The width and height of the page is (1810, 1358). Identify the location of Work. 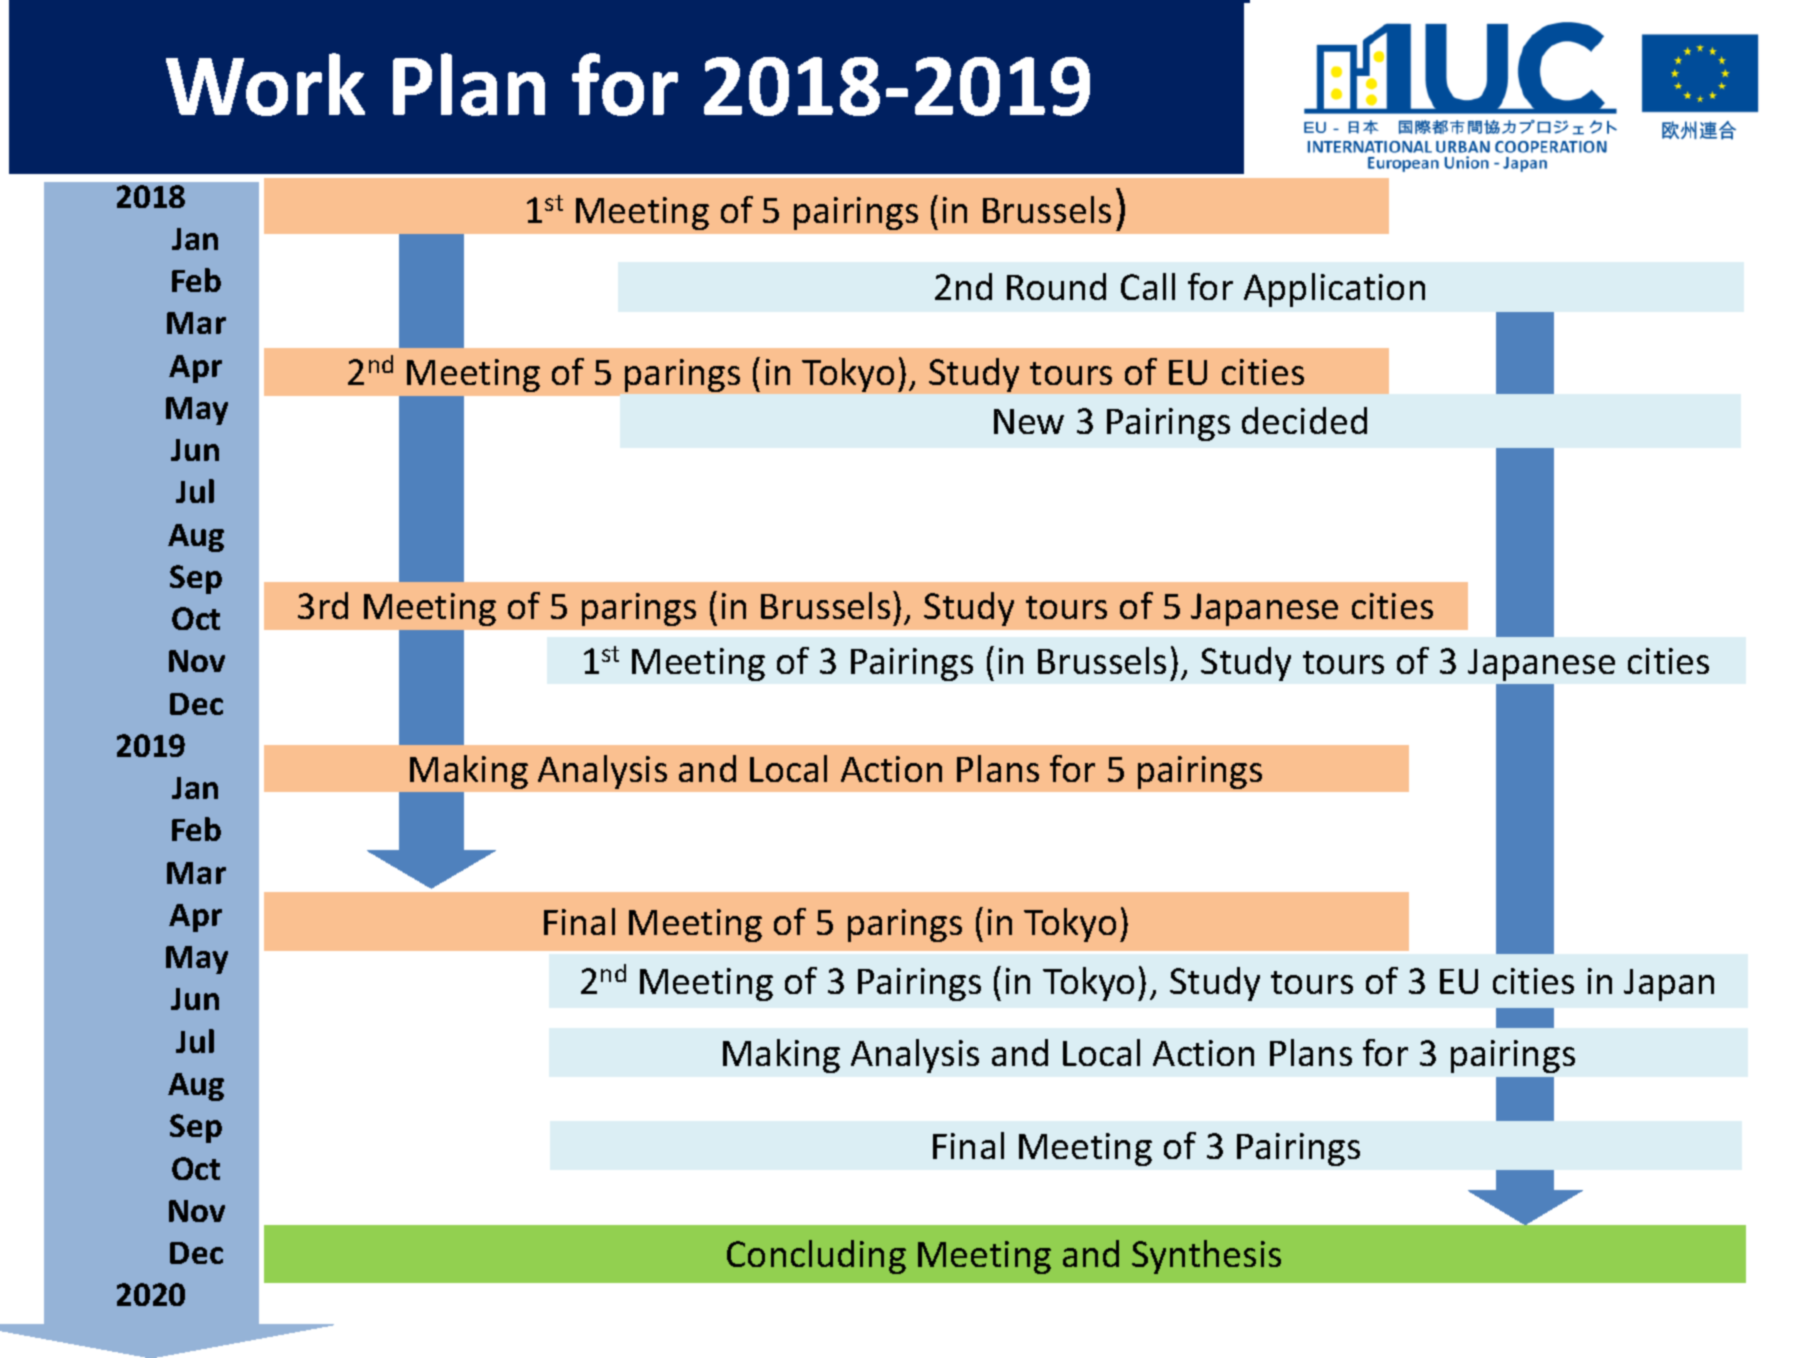
(265, 84).
